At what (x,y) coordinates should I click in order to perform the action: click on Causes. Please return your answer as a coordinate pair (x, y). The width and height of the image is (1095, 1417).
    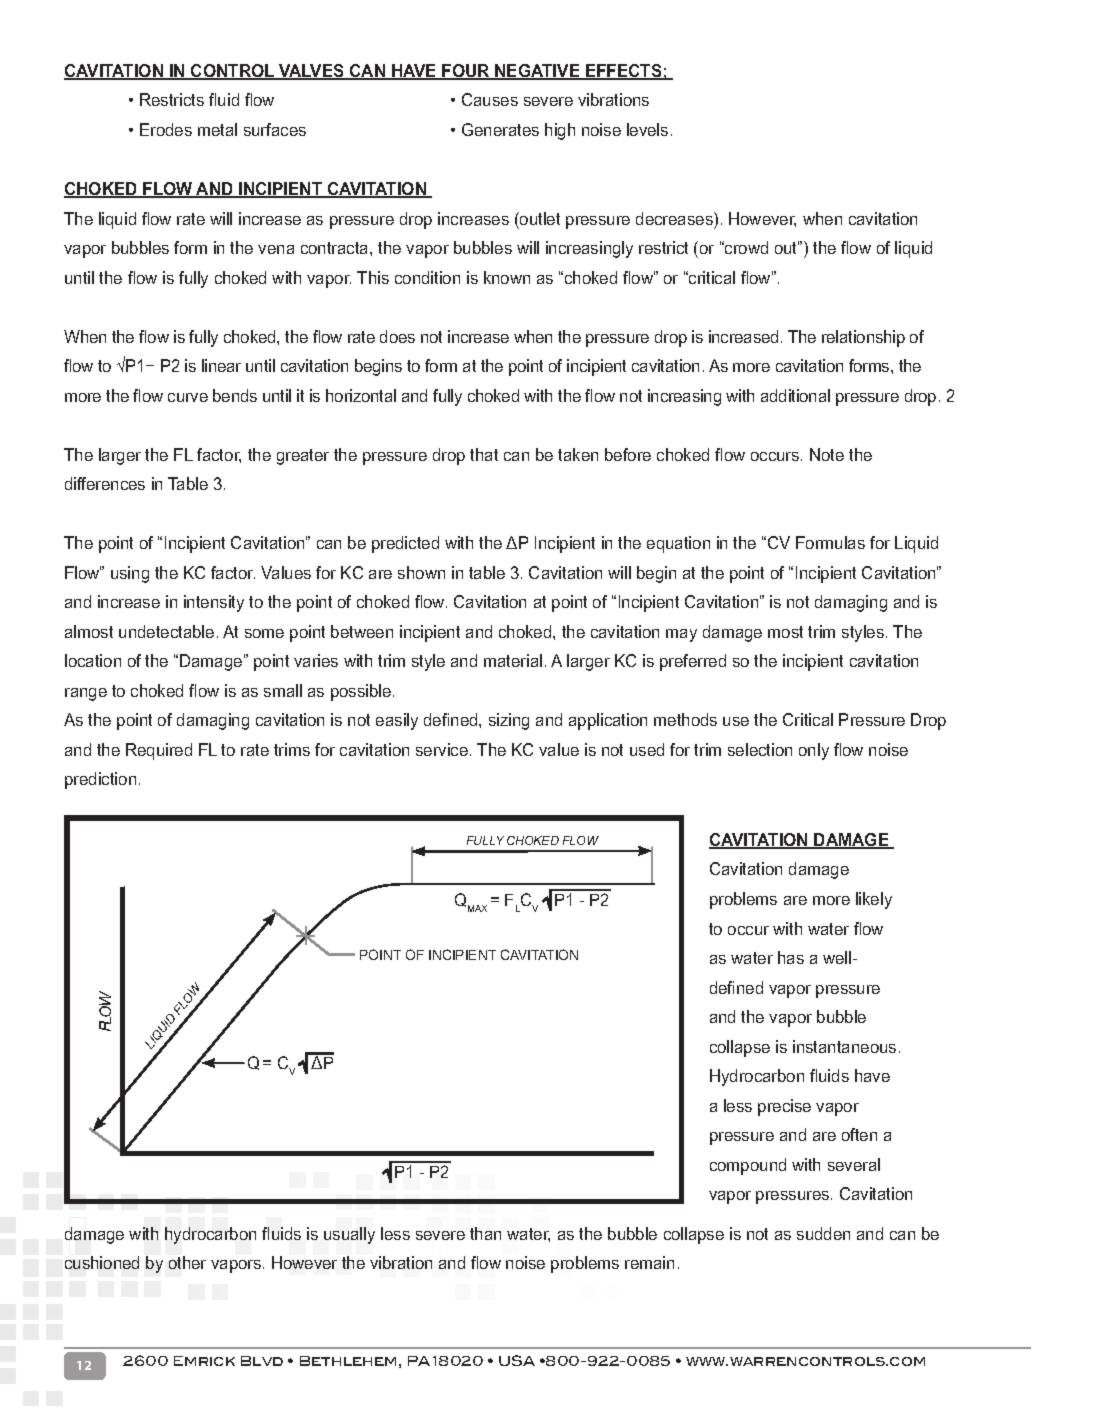
    Looking at the image, I should click on (490, 99).
